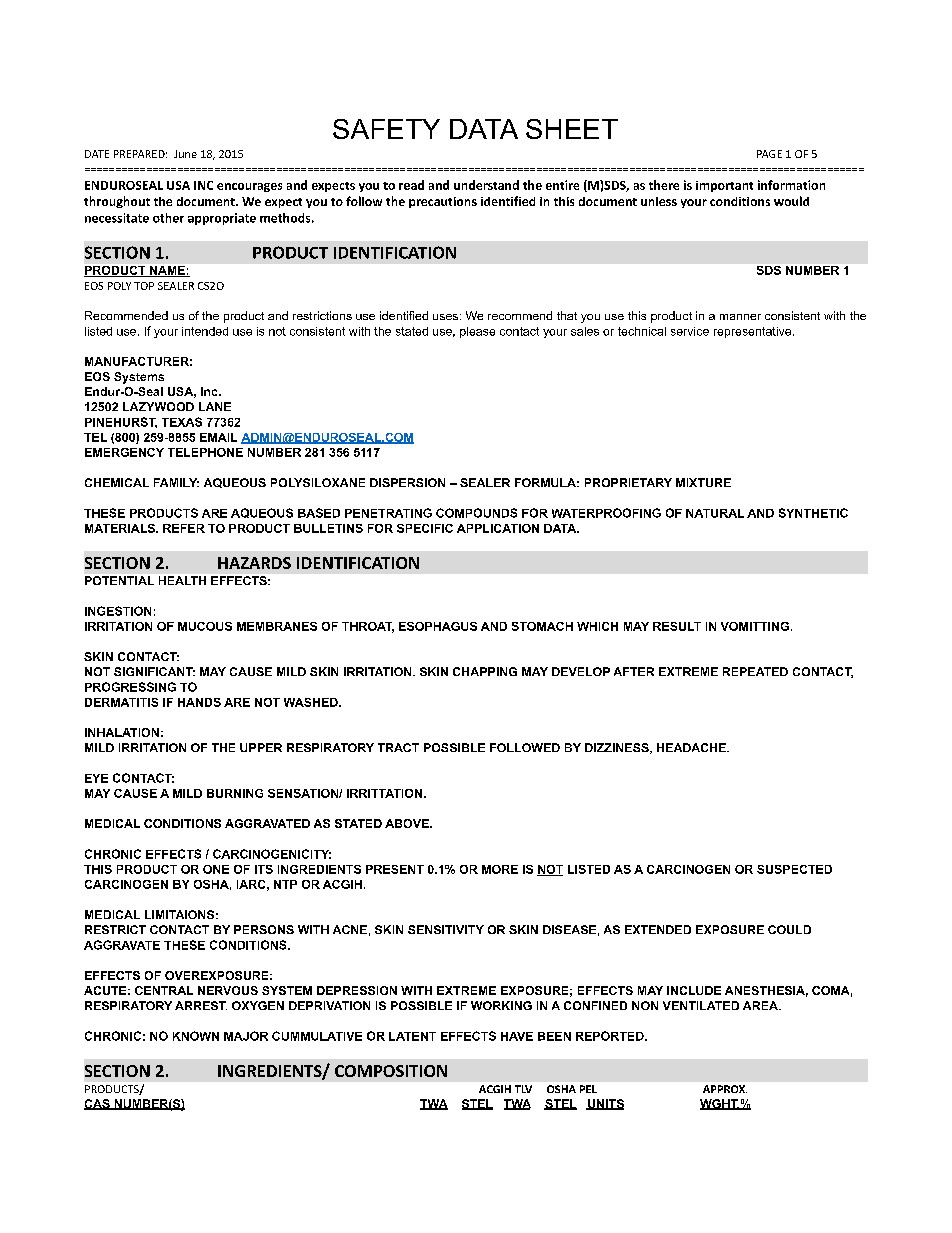  Describe the element at coordinates (725, 1089) in the page. I see `APPROX` at that location.
